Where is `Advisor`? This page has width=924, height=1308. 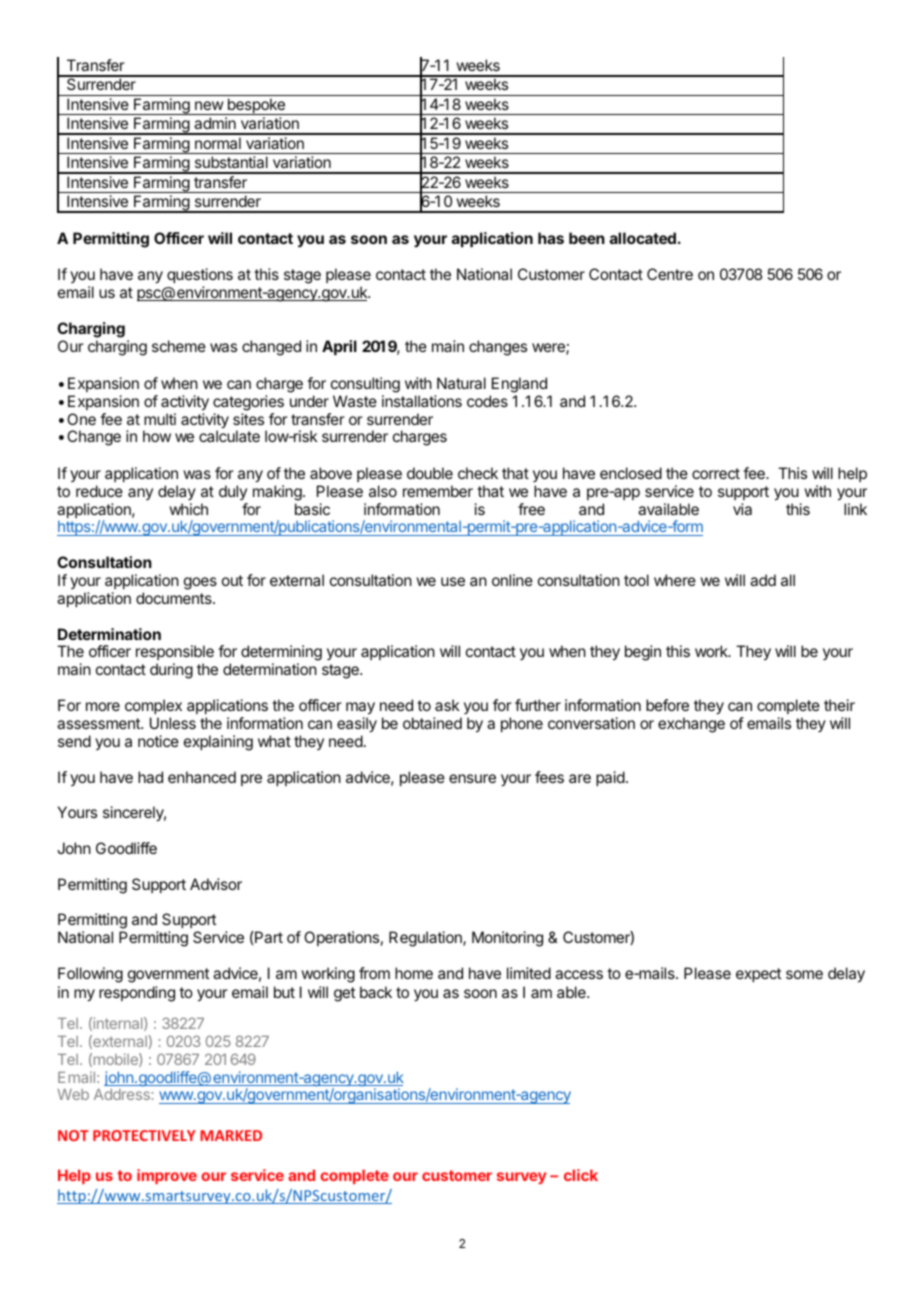
Advisor is located at coordinates (216, 884).
